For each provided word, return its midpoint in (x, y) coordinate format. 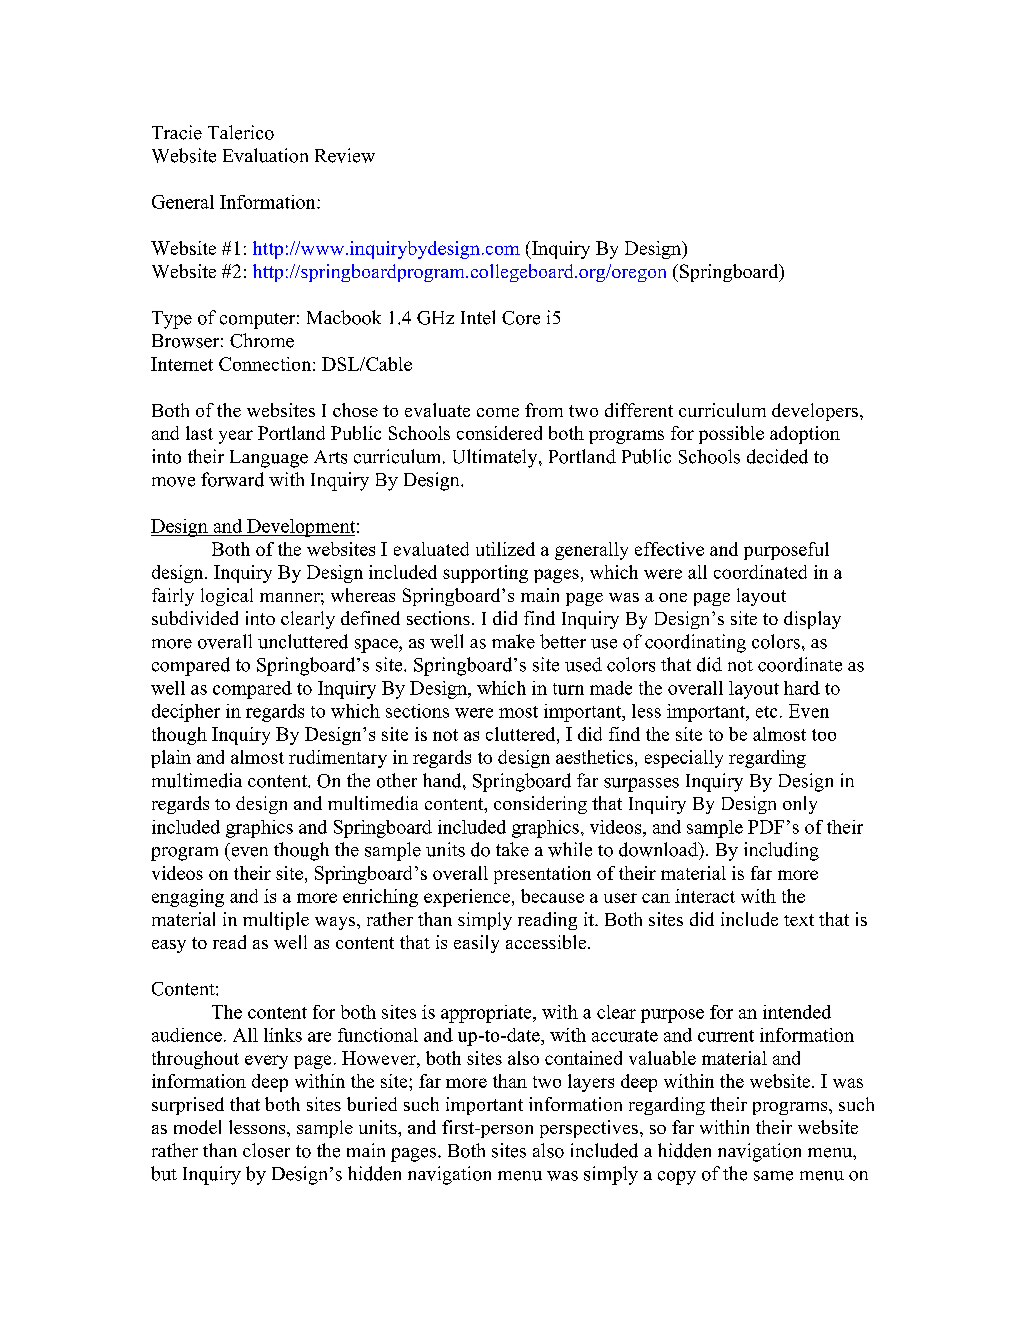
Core (521, 318)
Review (345, 155)
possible (731, 435)
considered (499, 433)
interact (705, 896)
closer (266, 1150)
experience (468, 898)
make (513, 641)
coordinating (695, 643)
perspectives (589, 1129)
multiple (276, 921)
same (773, 1176)
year (236, 437)
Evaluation (265, 155)
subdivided (195, 618)
